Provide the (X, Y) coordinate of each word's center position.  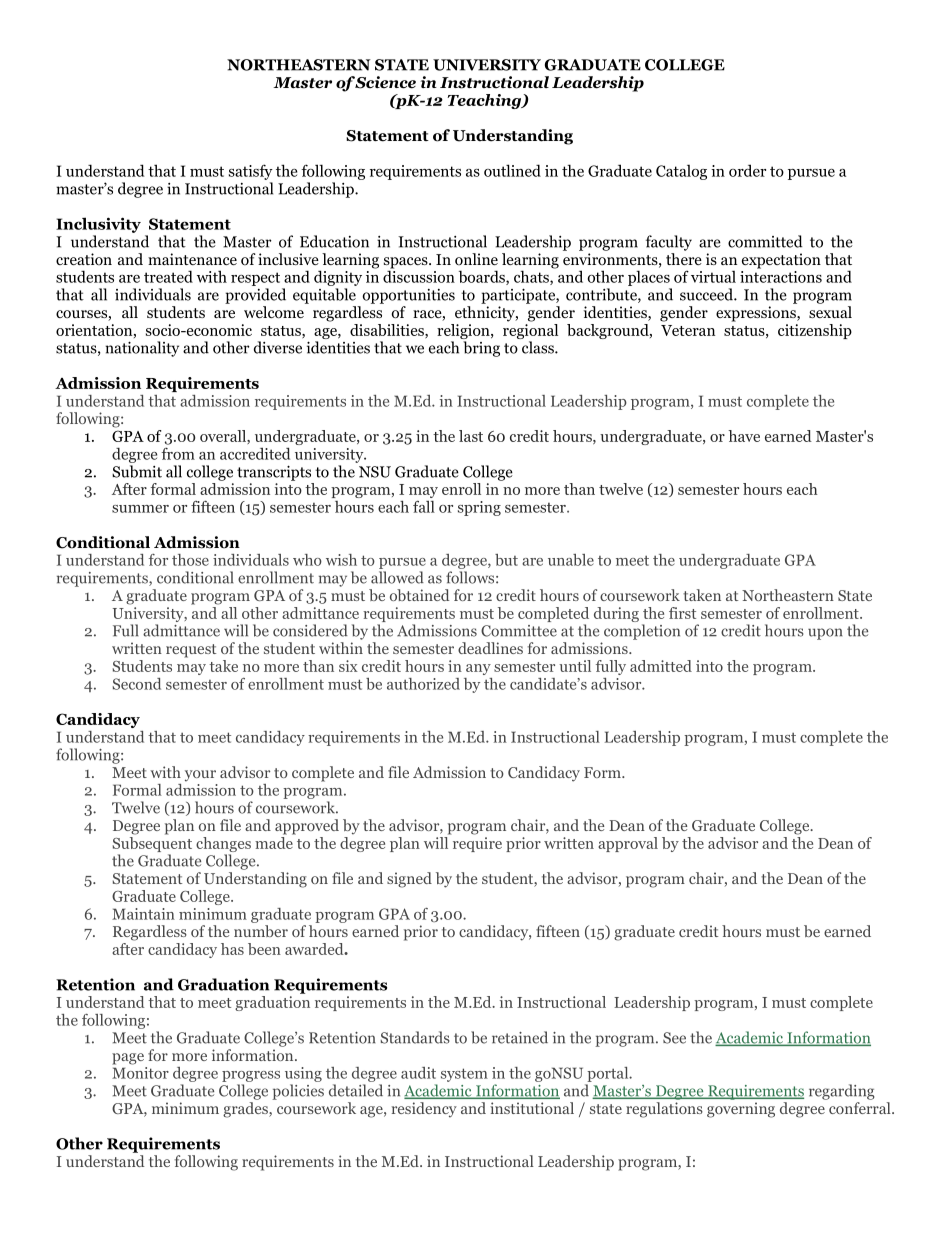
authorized (423, 684)
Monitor (140, 1071)
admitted (661, 666)
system (464, 1075)
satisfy (251, 172)
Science (385, 82)
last (471, 436)
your (200, 776)
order (747, 170)
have (744, 436)
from (178, 453)
